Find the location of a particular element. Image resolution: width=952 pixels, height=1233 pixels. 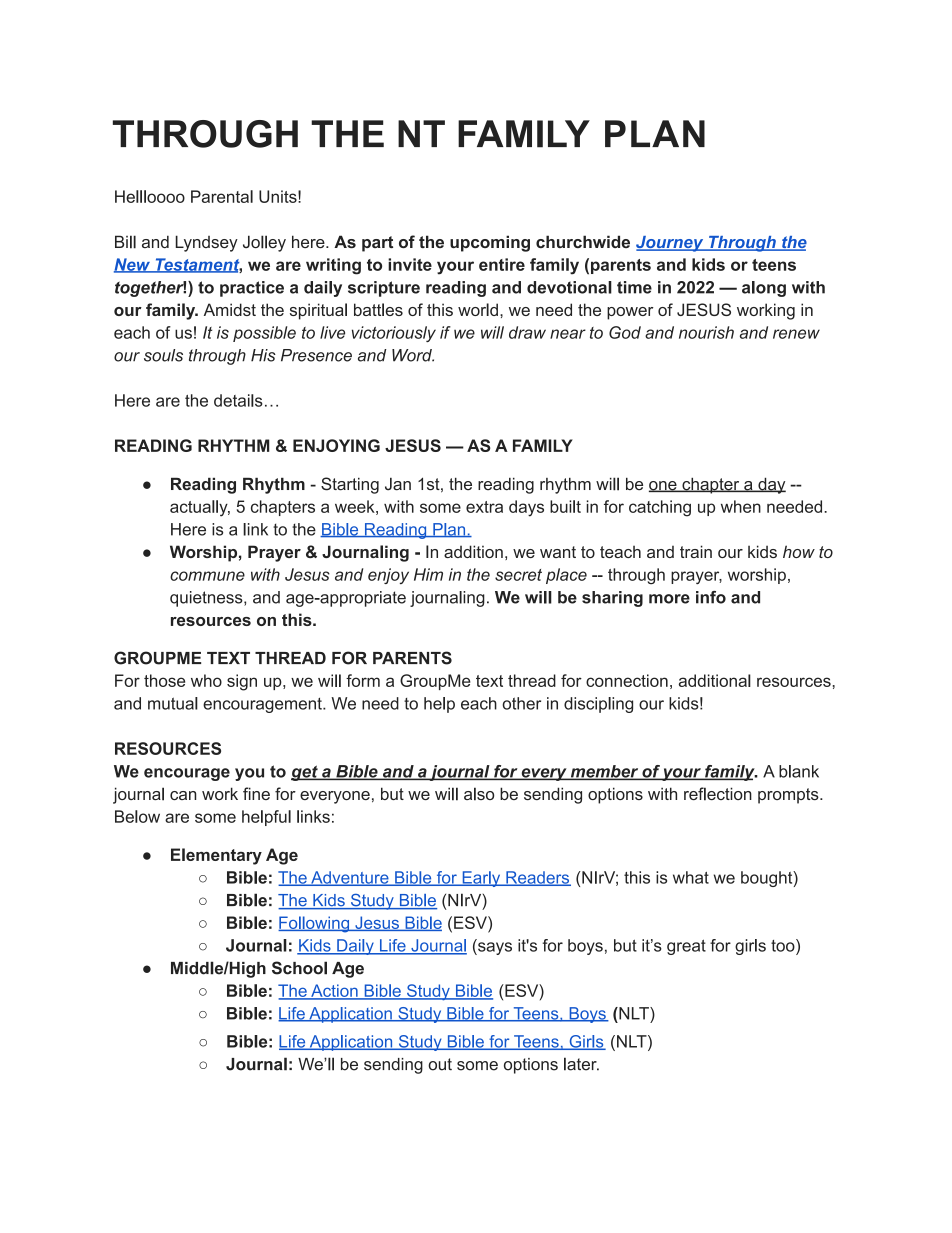

what is located at coordinates (691, 877).
